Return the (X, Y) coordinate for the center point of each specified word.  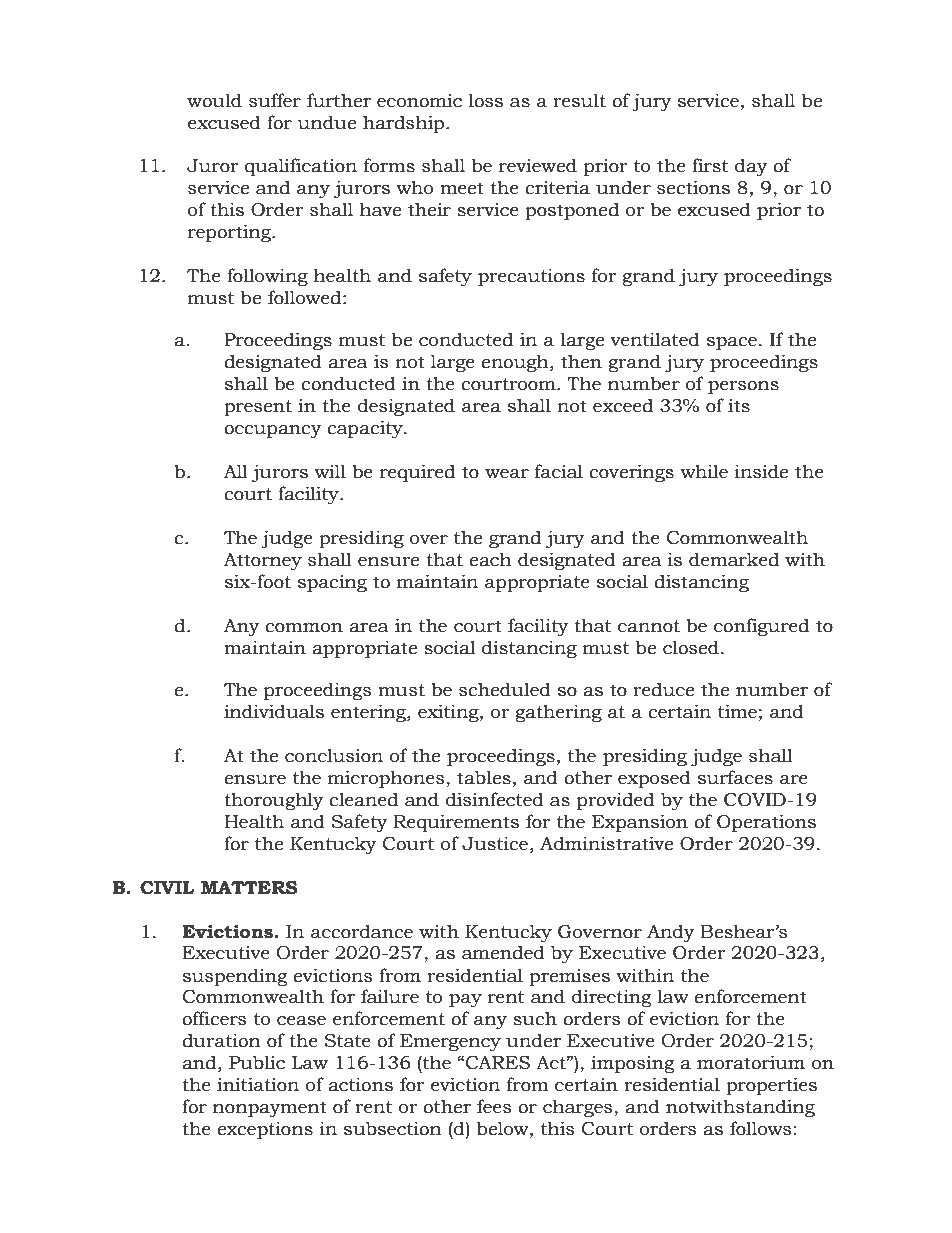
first (710, 165)
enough (516, 363)
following (267, 277)
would (214, 100)
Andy (671, 933)
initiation (258, 1084)
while (704, 471)
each (490, 559)
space (732, 343)
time (737, 711)
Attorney (263, 561)
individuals (274, 711)
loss (486, 100)
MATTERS (249, 888)
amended (503, 952)
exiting (449, 713)
